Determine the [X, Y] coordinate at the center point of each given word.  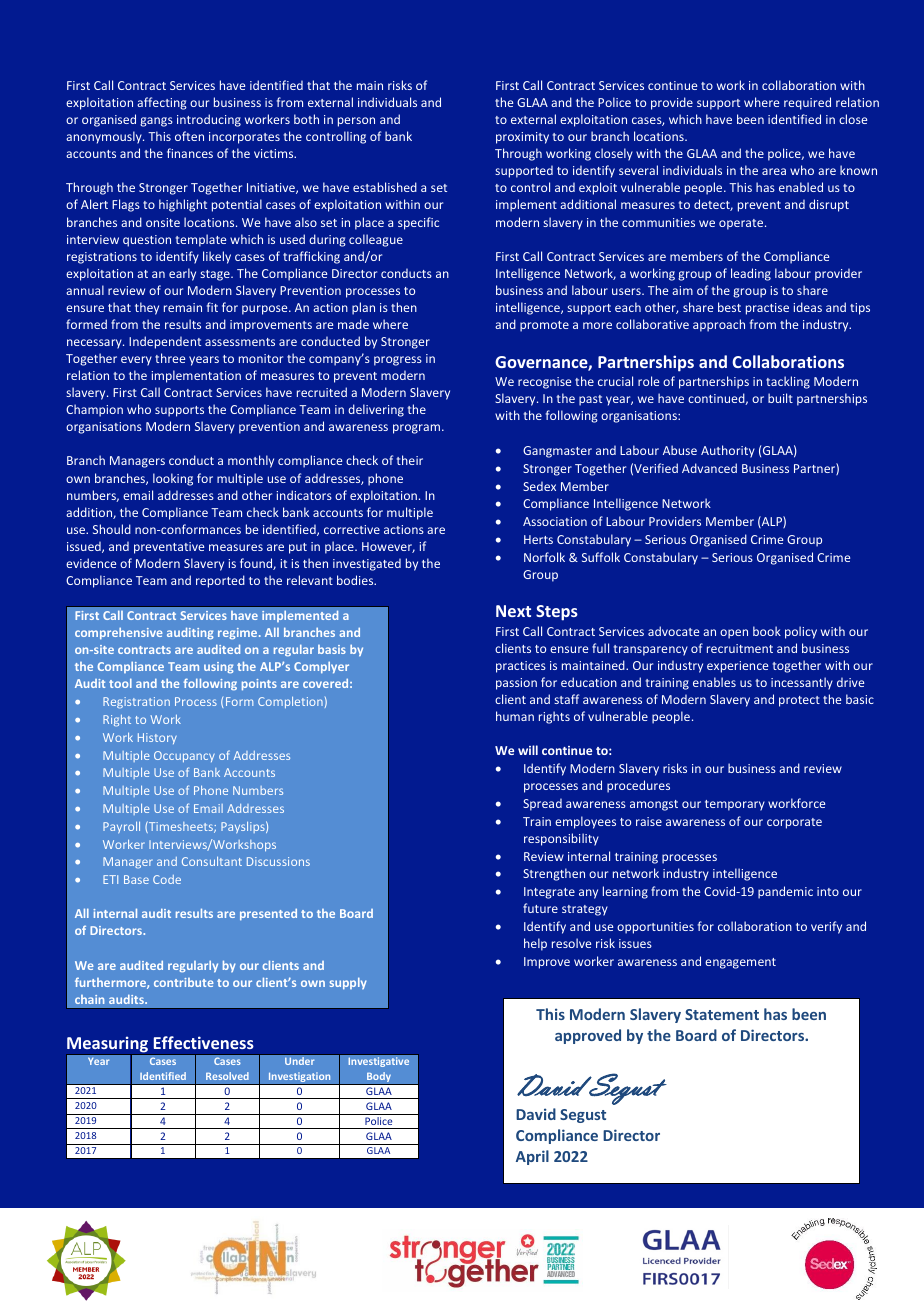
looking [173, 479]
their [410, 460]
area [774, 171]
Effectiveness [204, 1042]
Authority [728, 451]
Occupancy [184, 756]
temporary [735, 805]
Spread [542, 804]
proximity [522, 138]
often [189, 136]
